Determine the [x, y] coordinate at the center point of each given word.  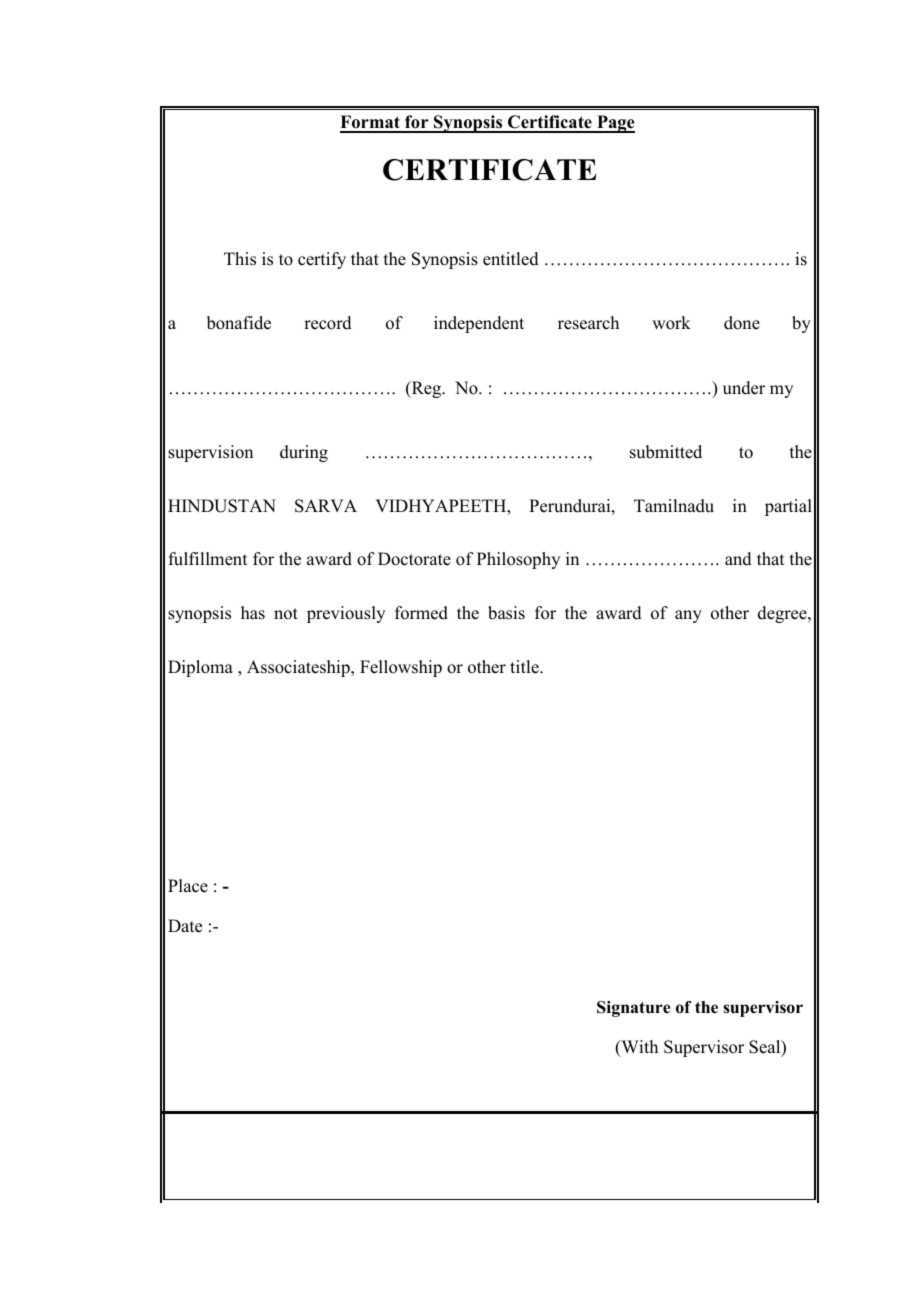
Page [615, 124]
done [742, 323]
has [253, 613]
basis [506, 613]
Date [185, 926]
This [240, 259]
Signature [633, 1009]
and [738, 559]
